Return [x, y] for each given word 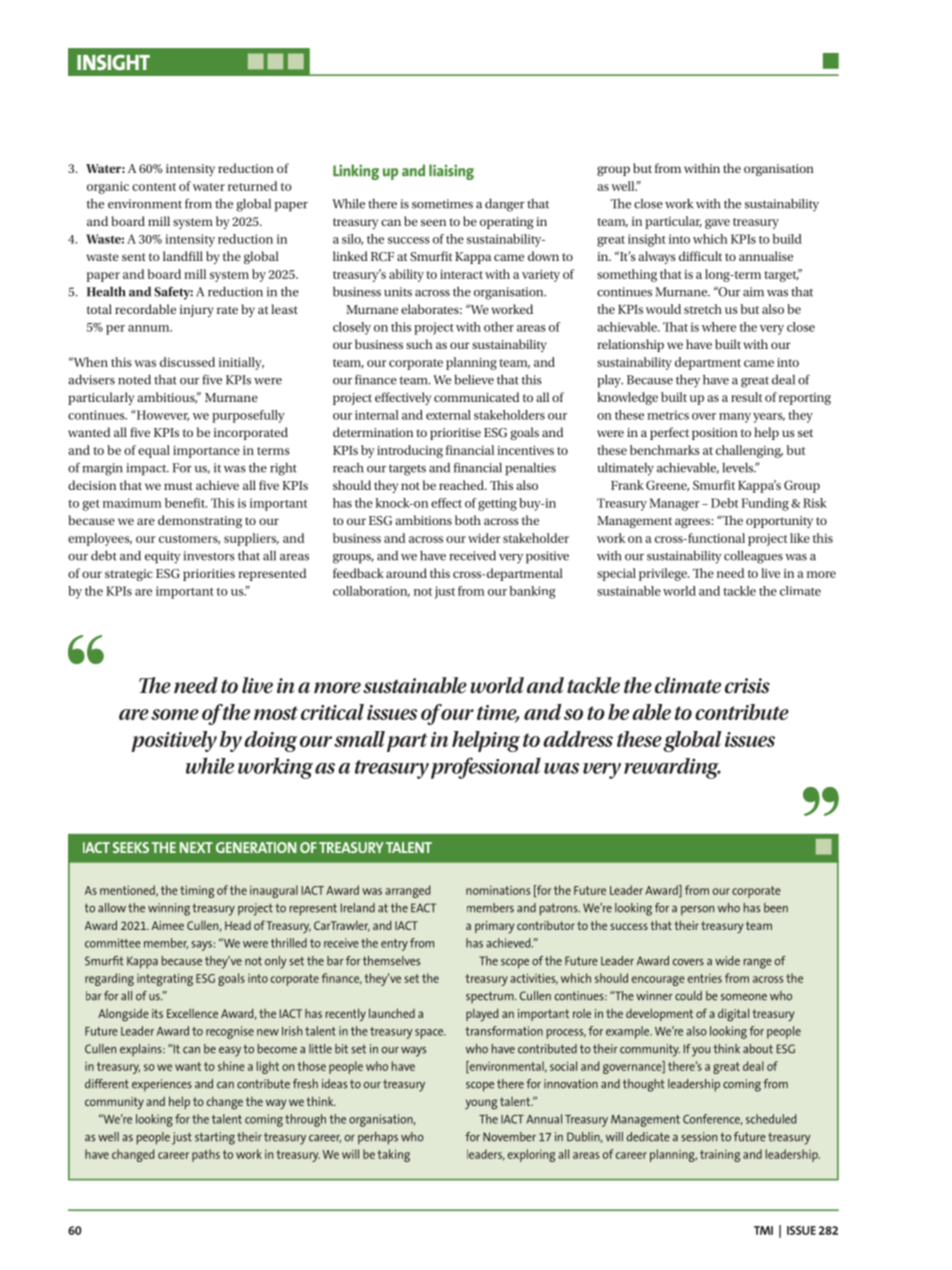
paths [206, 1155]
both [468, 520]
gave [717, 224]
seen [433, 222]
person [697, 911]
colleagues [753, 557]
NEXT [196, 847]
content [154, 187]
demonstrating [200, 521]
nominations [498, 890]
